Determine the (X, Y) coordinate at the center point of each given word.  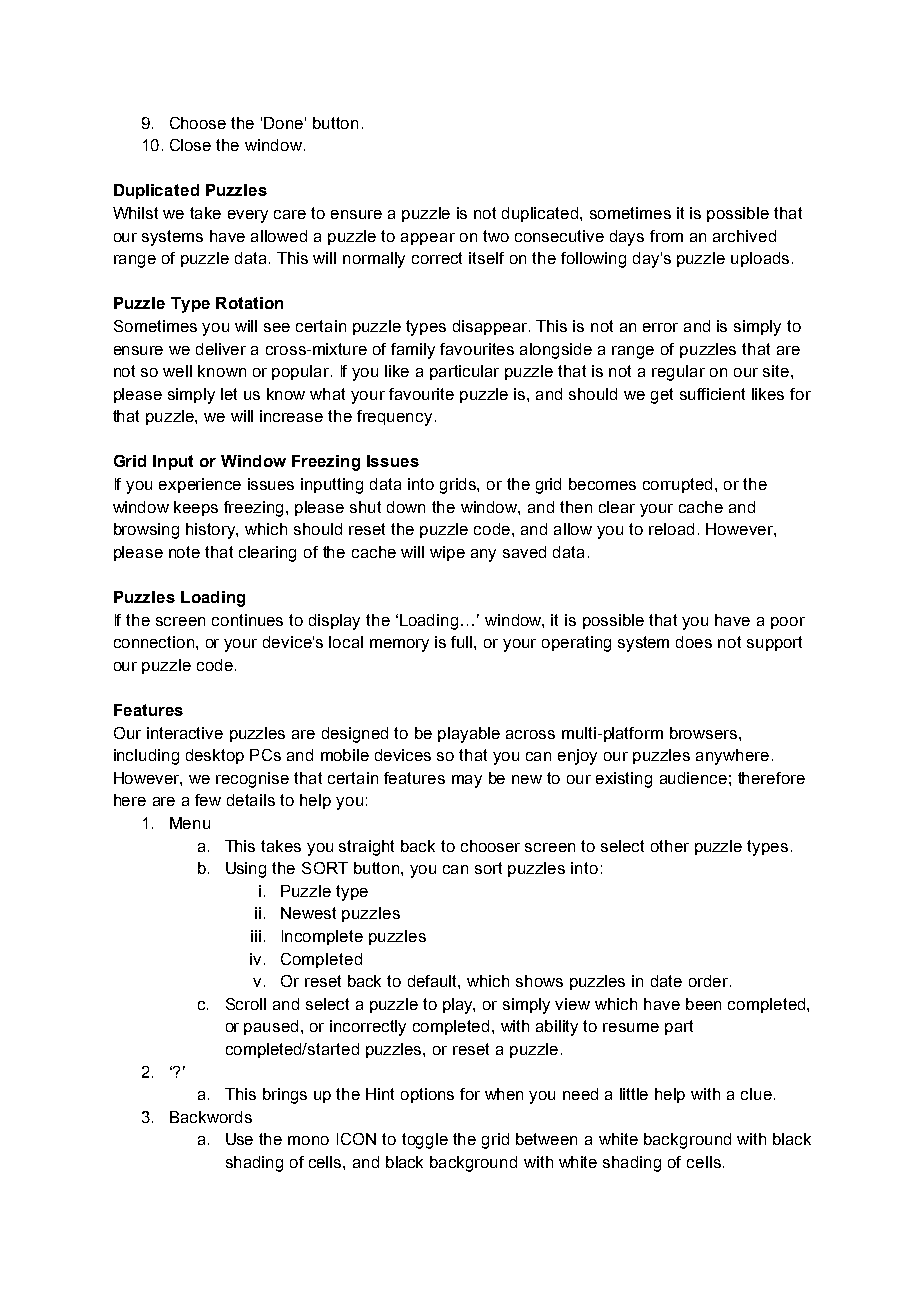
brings (285, 1096)
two (496, 236)
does (694, 642)
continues (247, 620)
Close (190, 145)
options (427, 1095)
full (463, 642)
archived (744, 236)
